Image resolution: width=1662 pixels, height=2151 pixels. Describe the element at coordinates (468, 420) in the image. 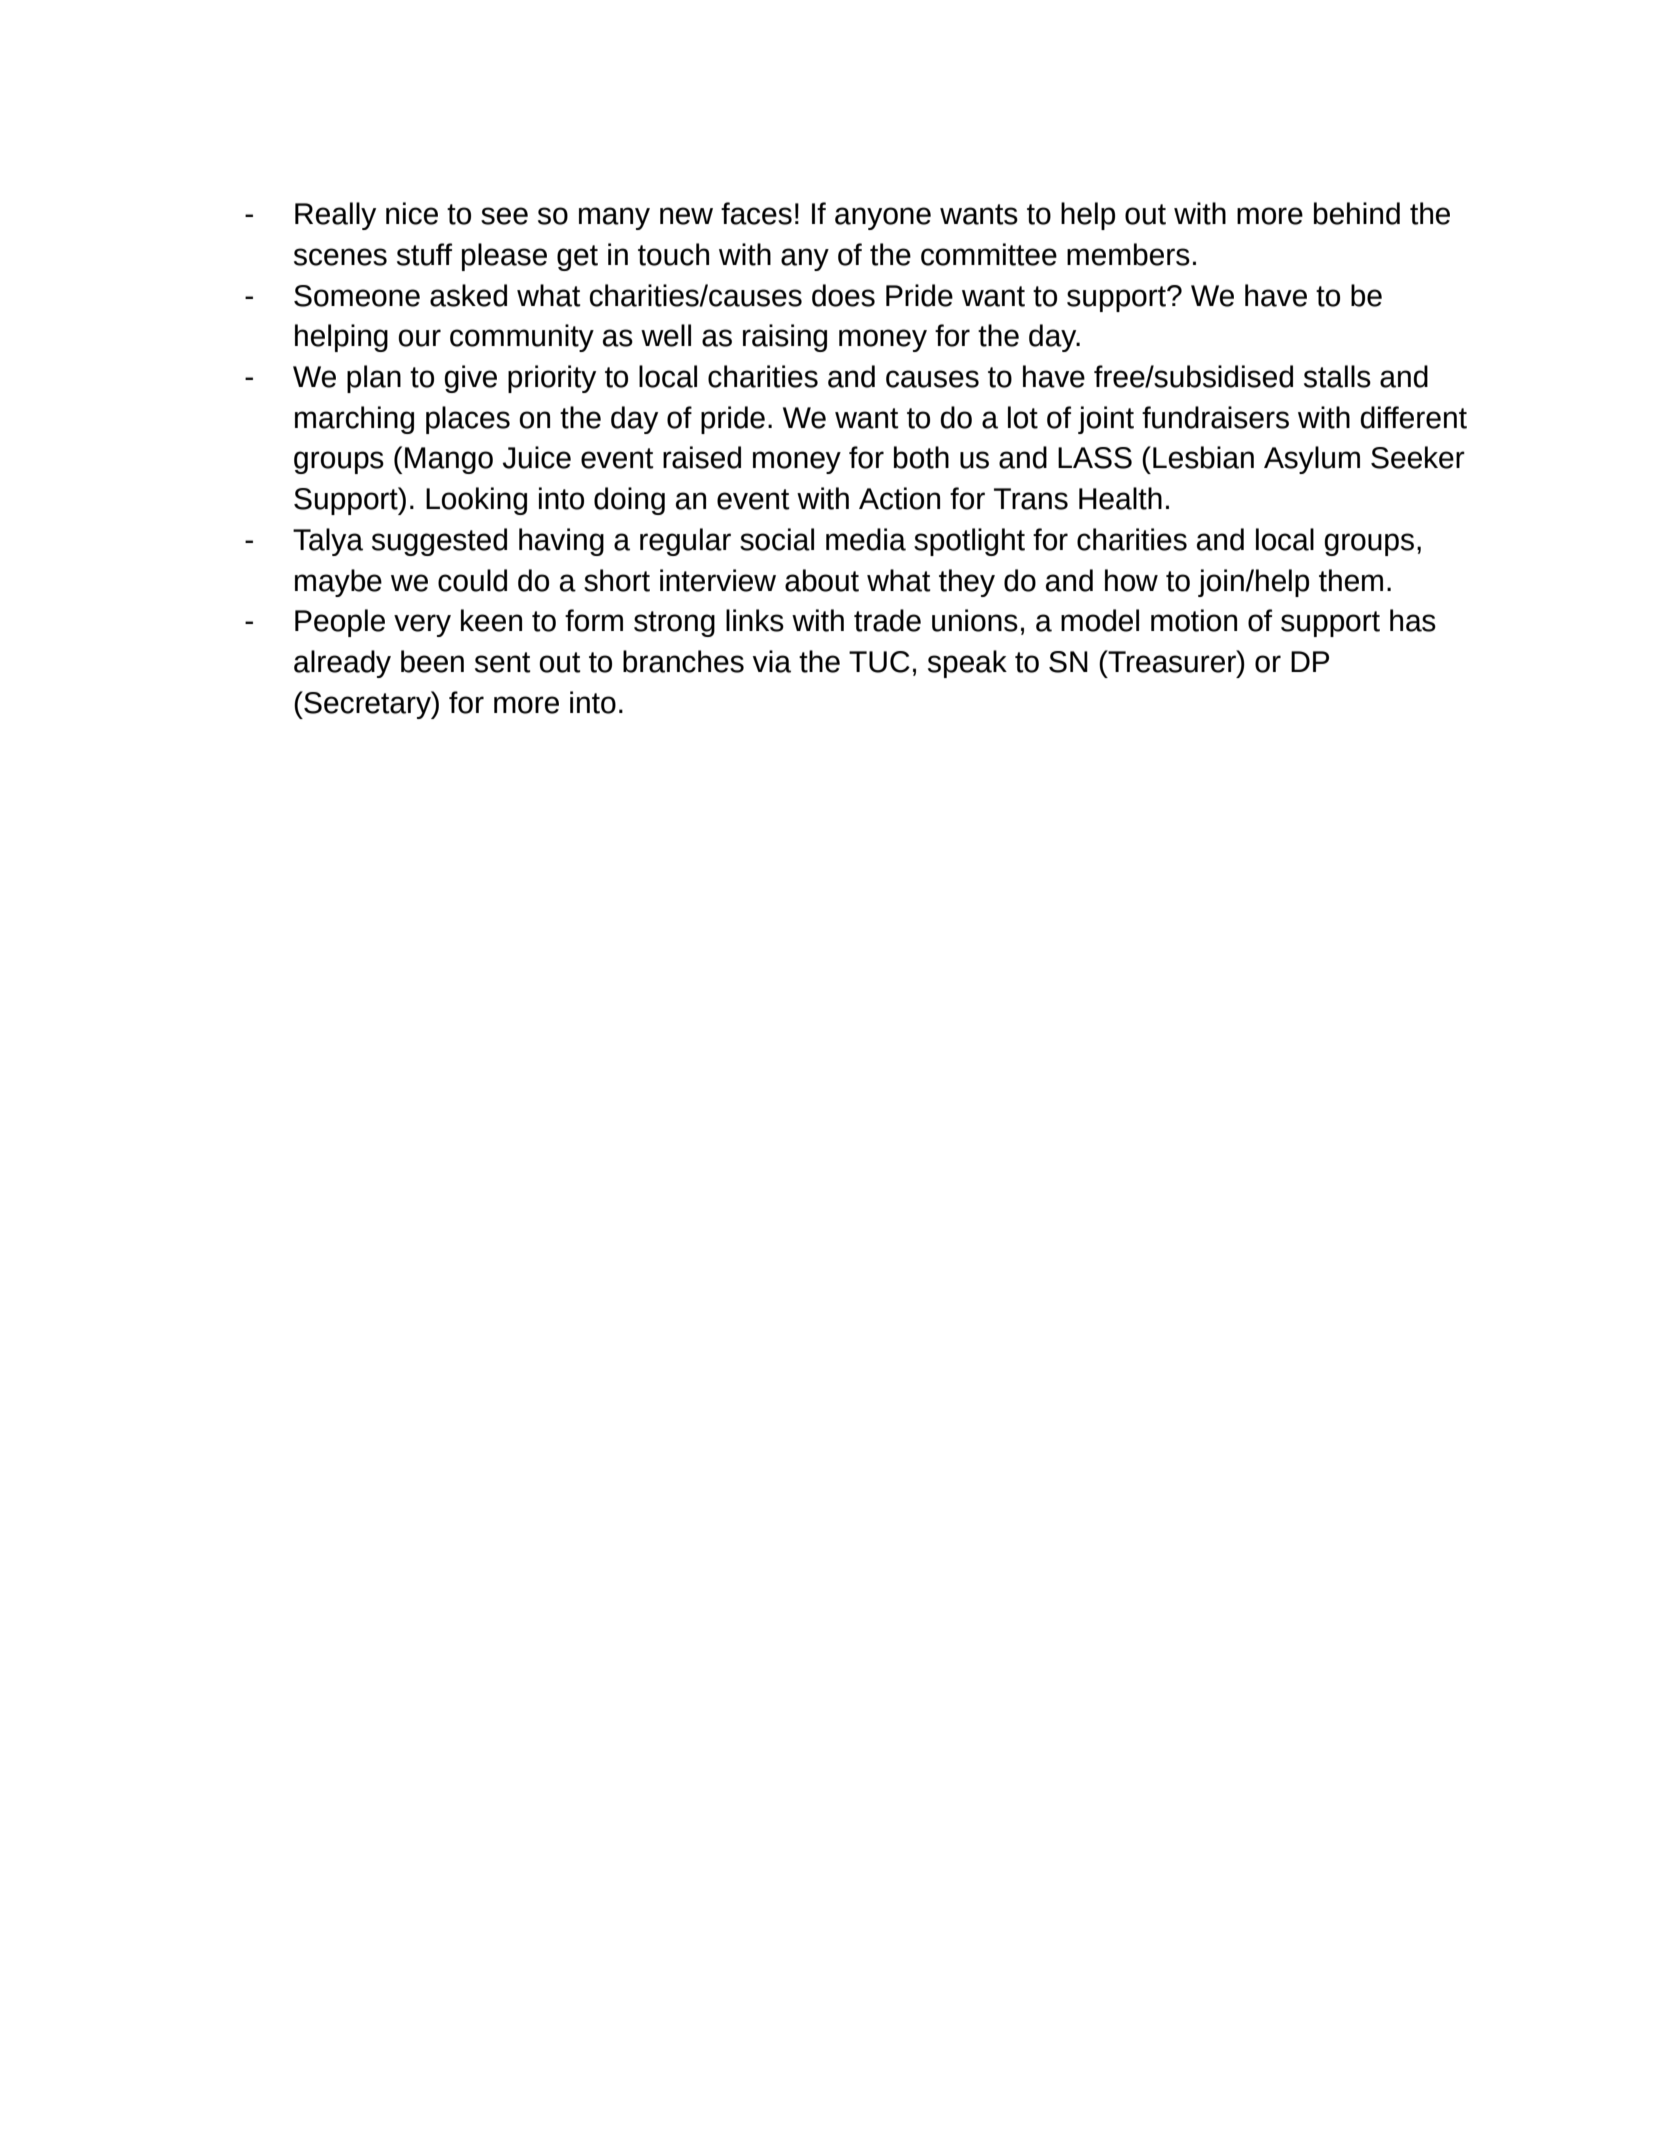

I see `places` at that location.
